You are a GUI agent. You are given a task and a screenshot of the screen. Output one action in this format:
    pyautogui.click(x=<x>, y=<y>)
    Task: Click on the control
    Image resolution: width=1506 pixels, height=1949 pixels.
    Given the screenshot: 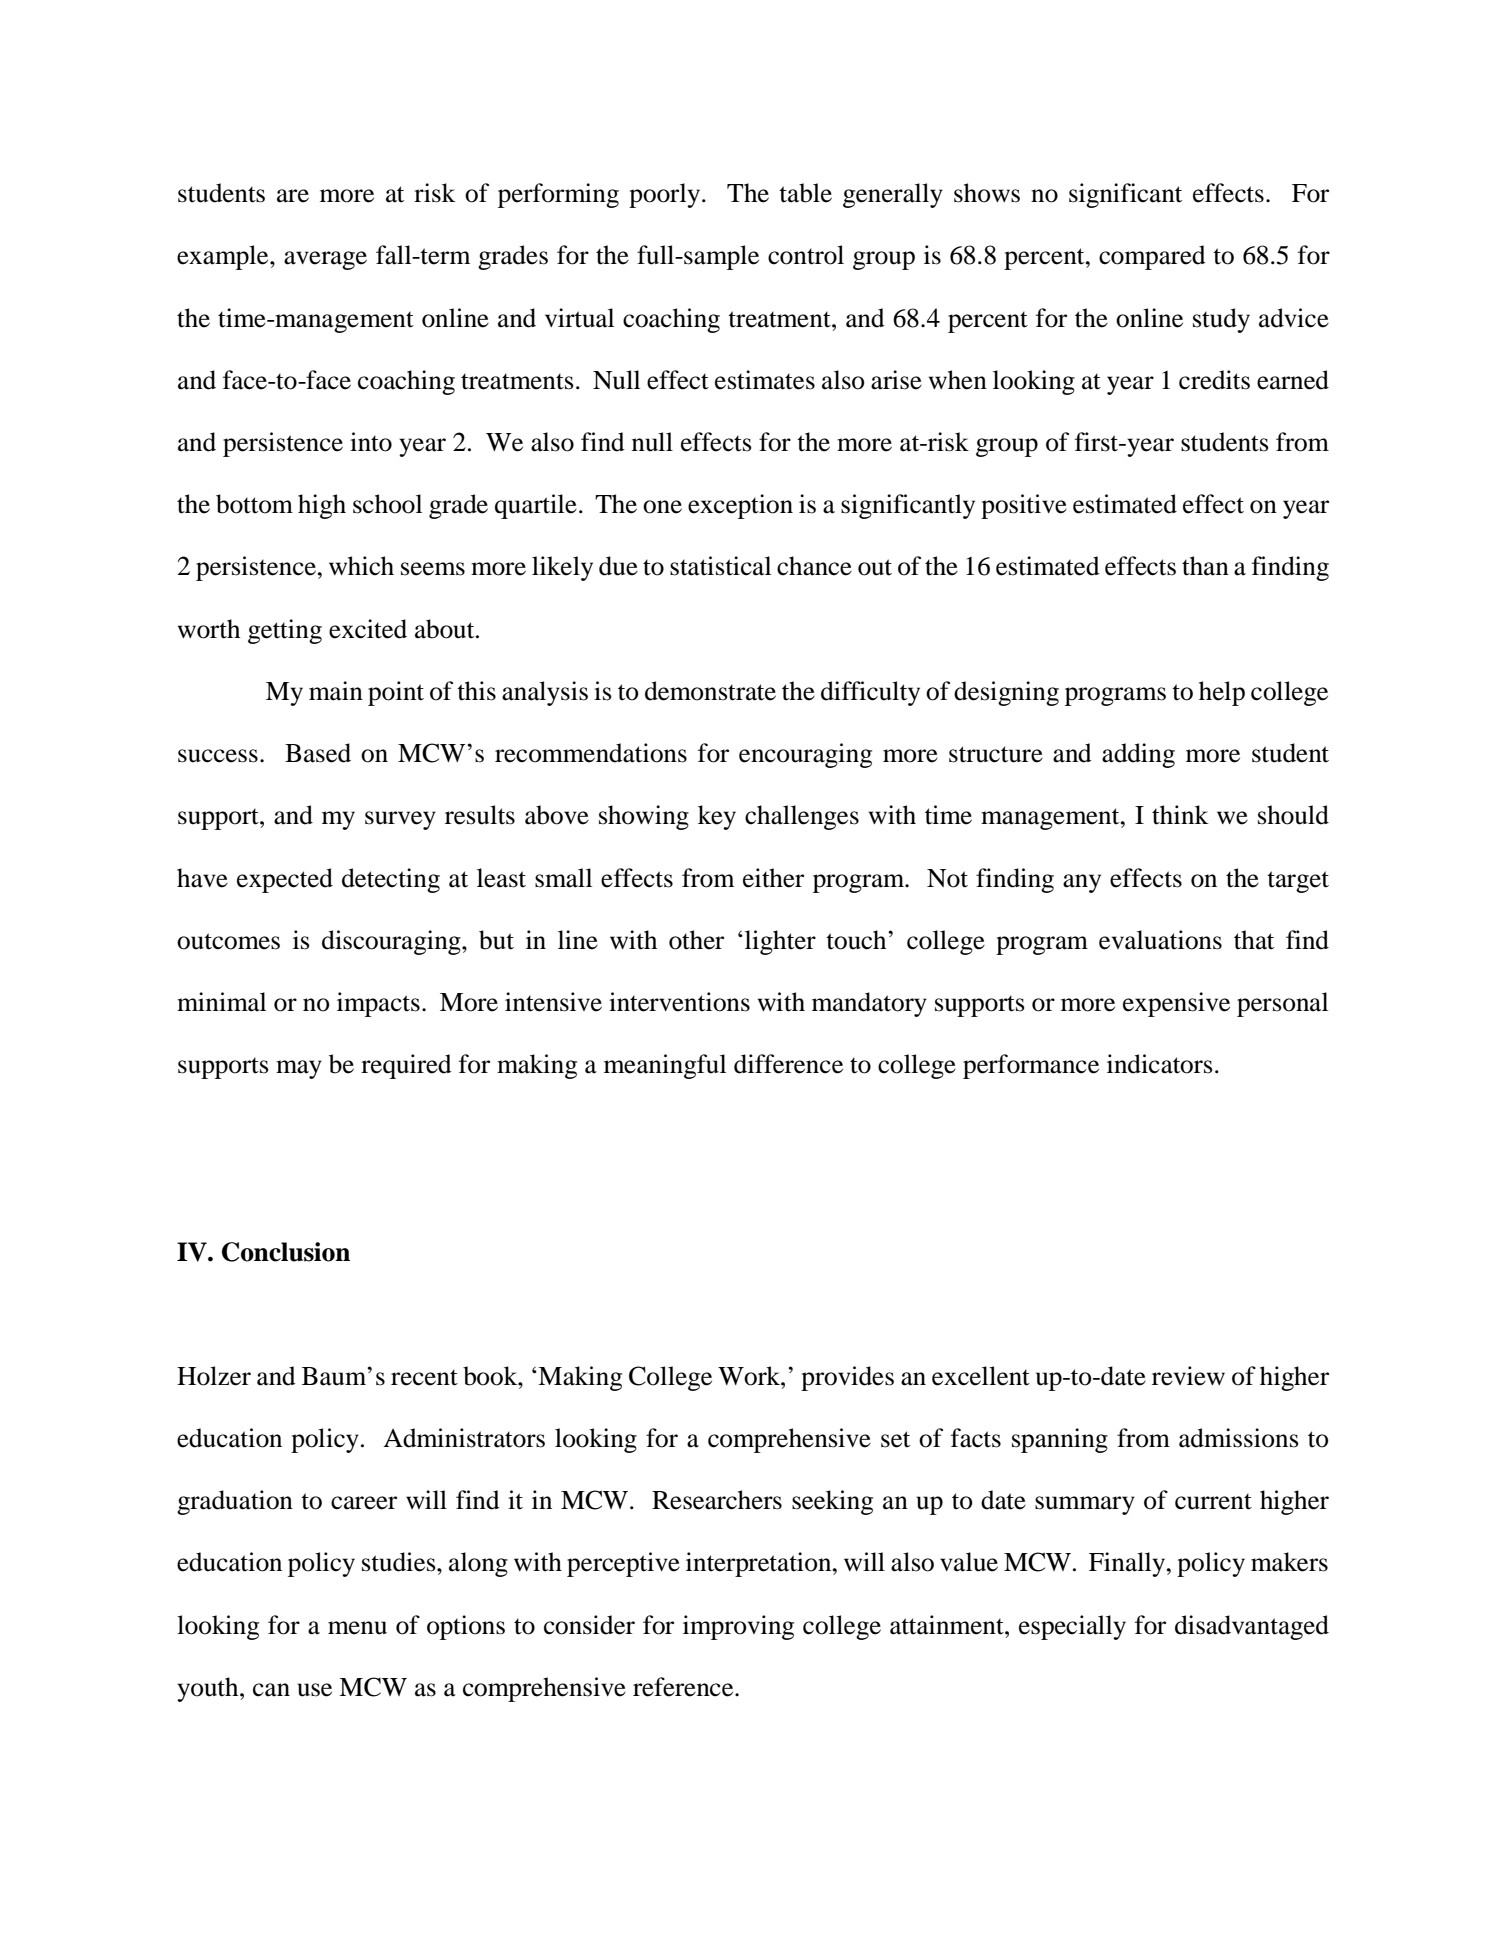 What is the action you would take?
    pyautogui.click(x=806, y=255)
